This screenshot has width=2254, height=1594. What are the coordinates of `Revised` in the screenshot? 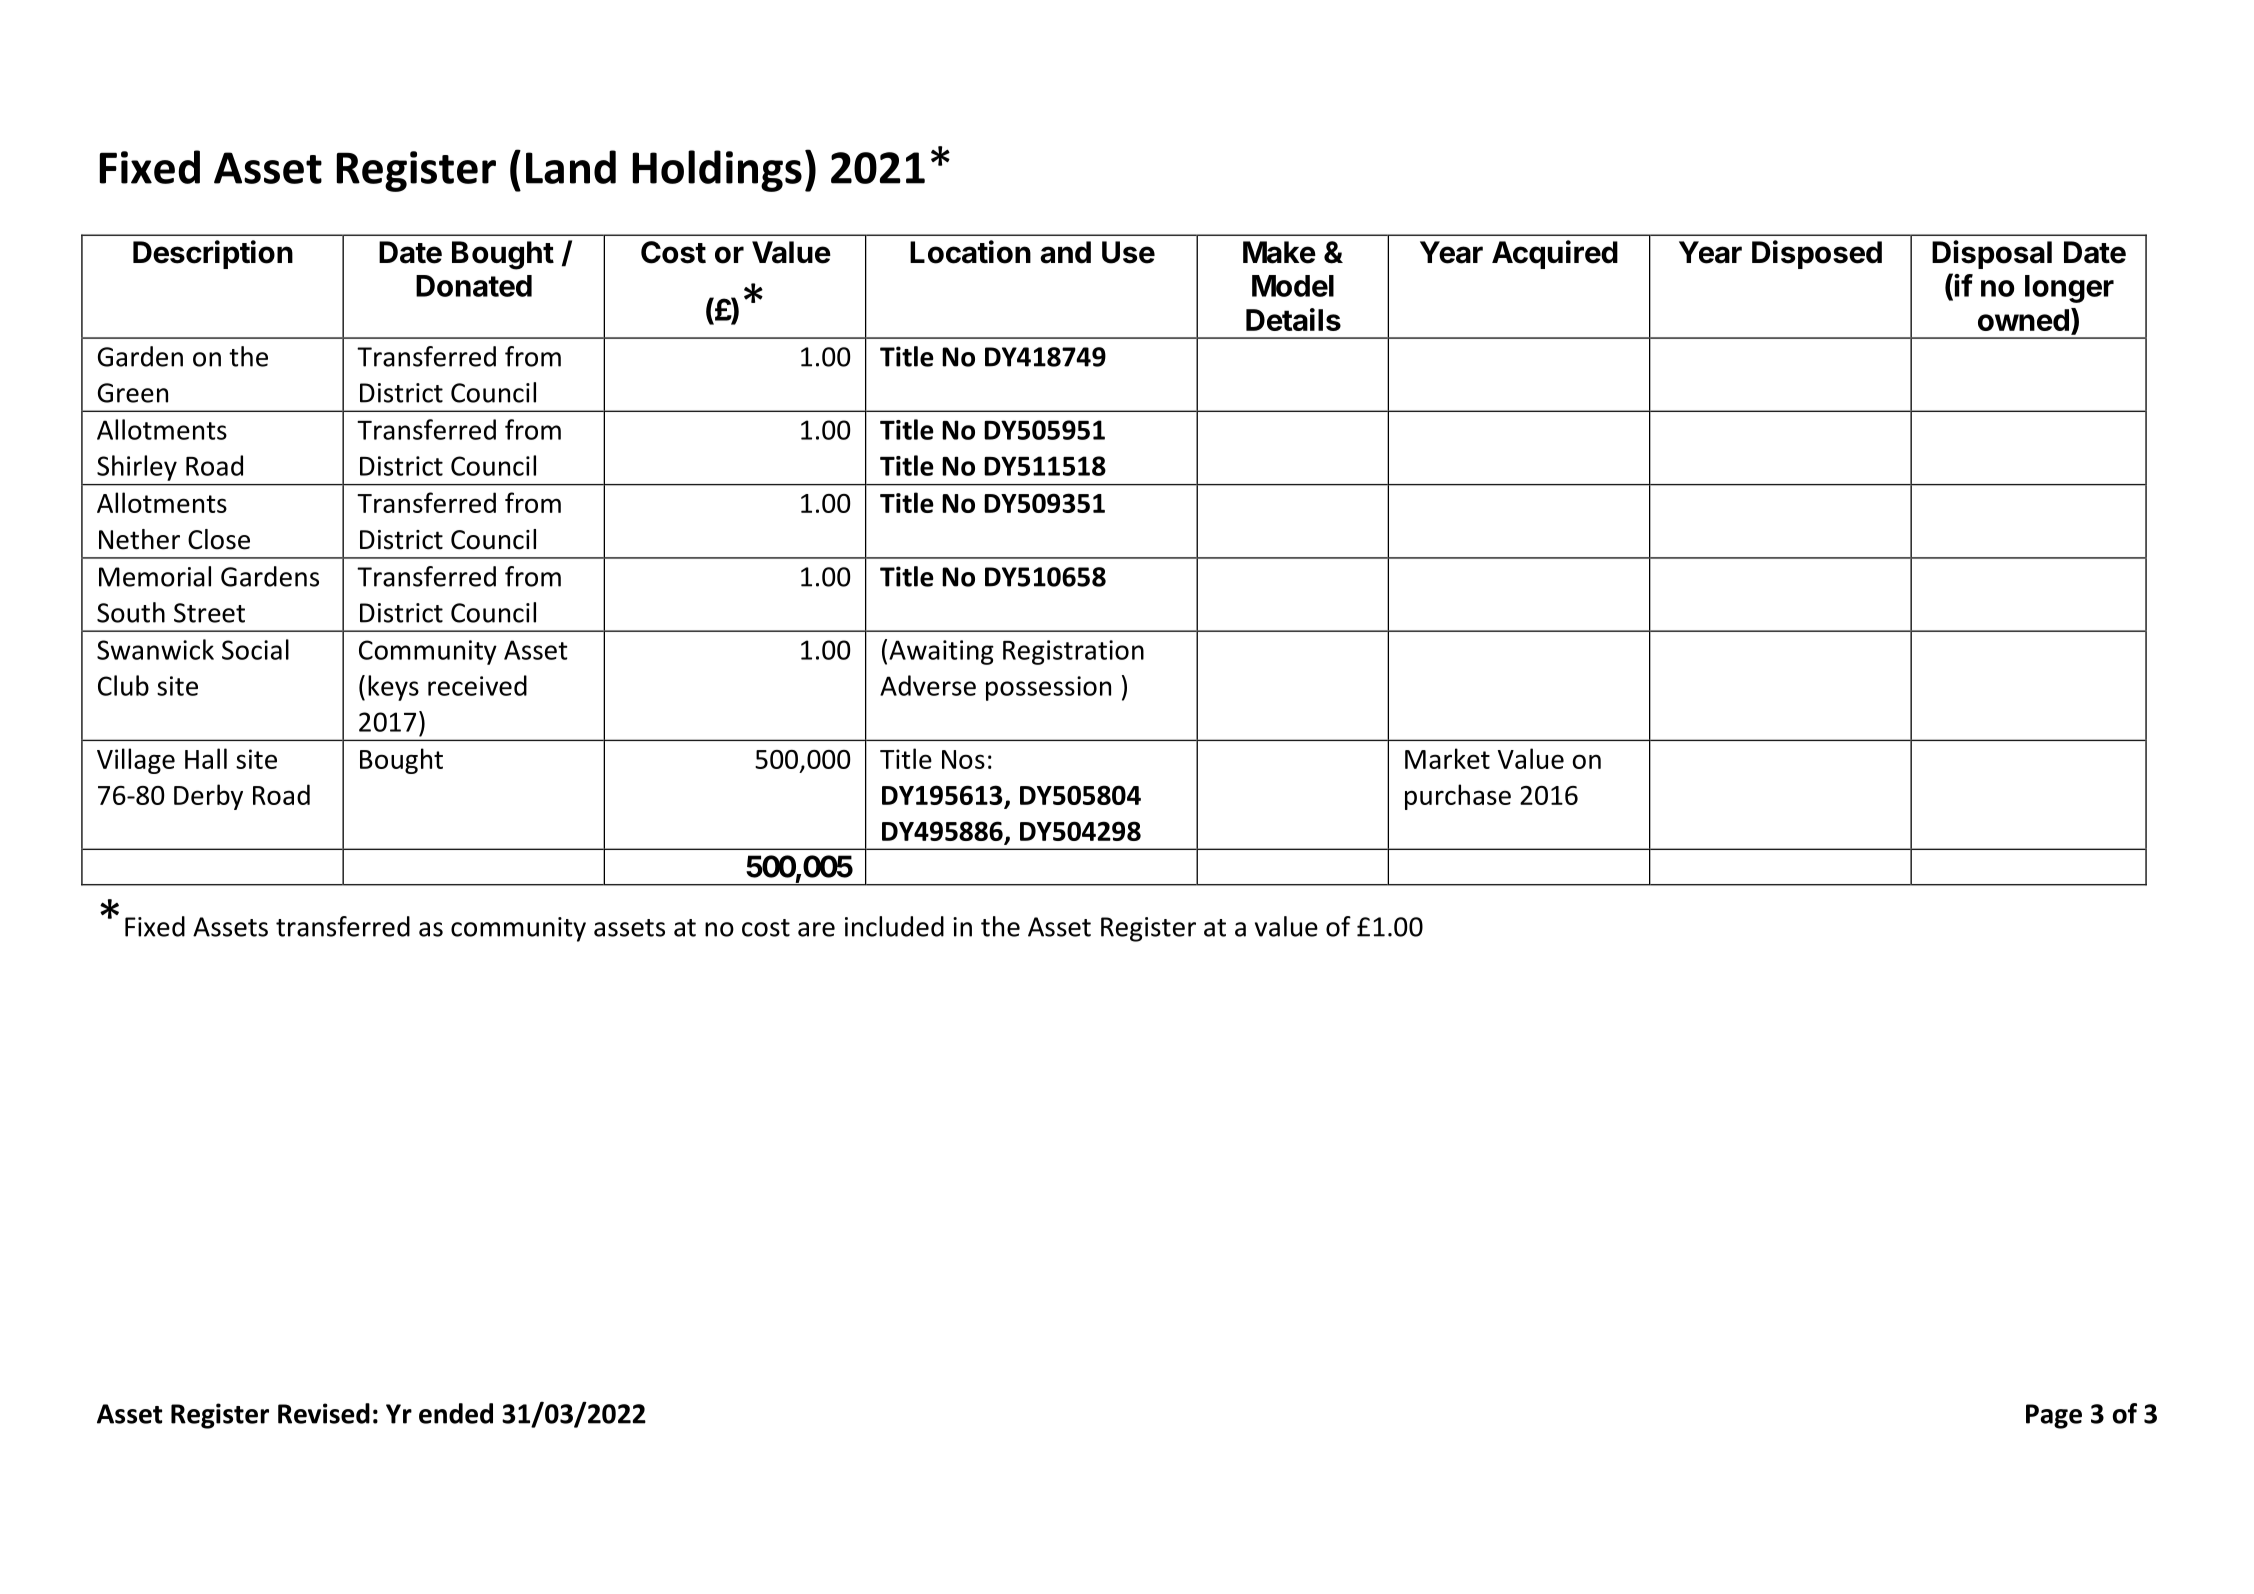 It's located at (324, 1413).
